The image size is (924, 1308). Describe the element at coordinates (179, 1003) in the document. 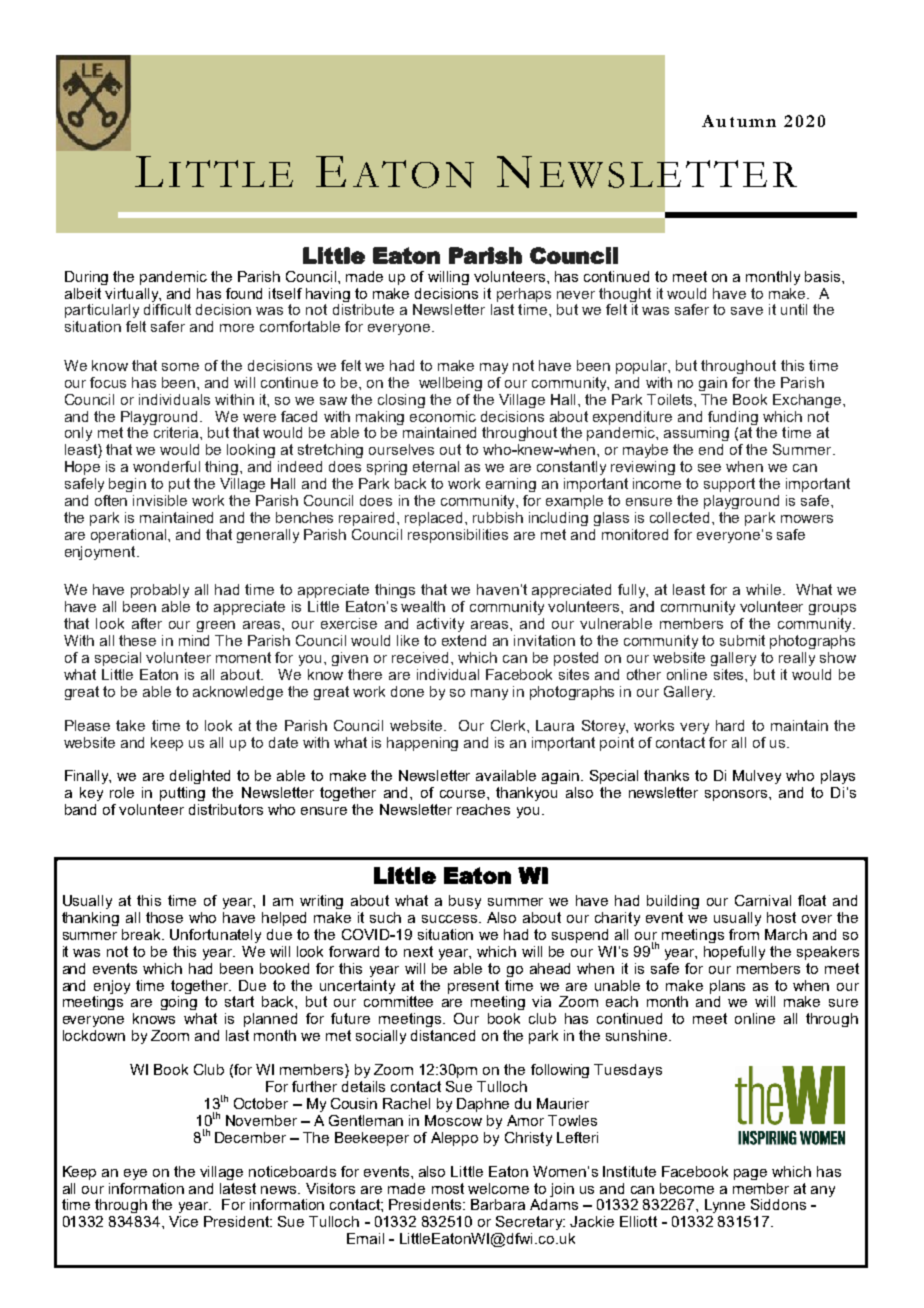

I see `going` at that location.
